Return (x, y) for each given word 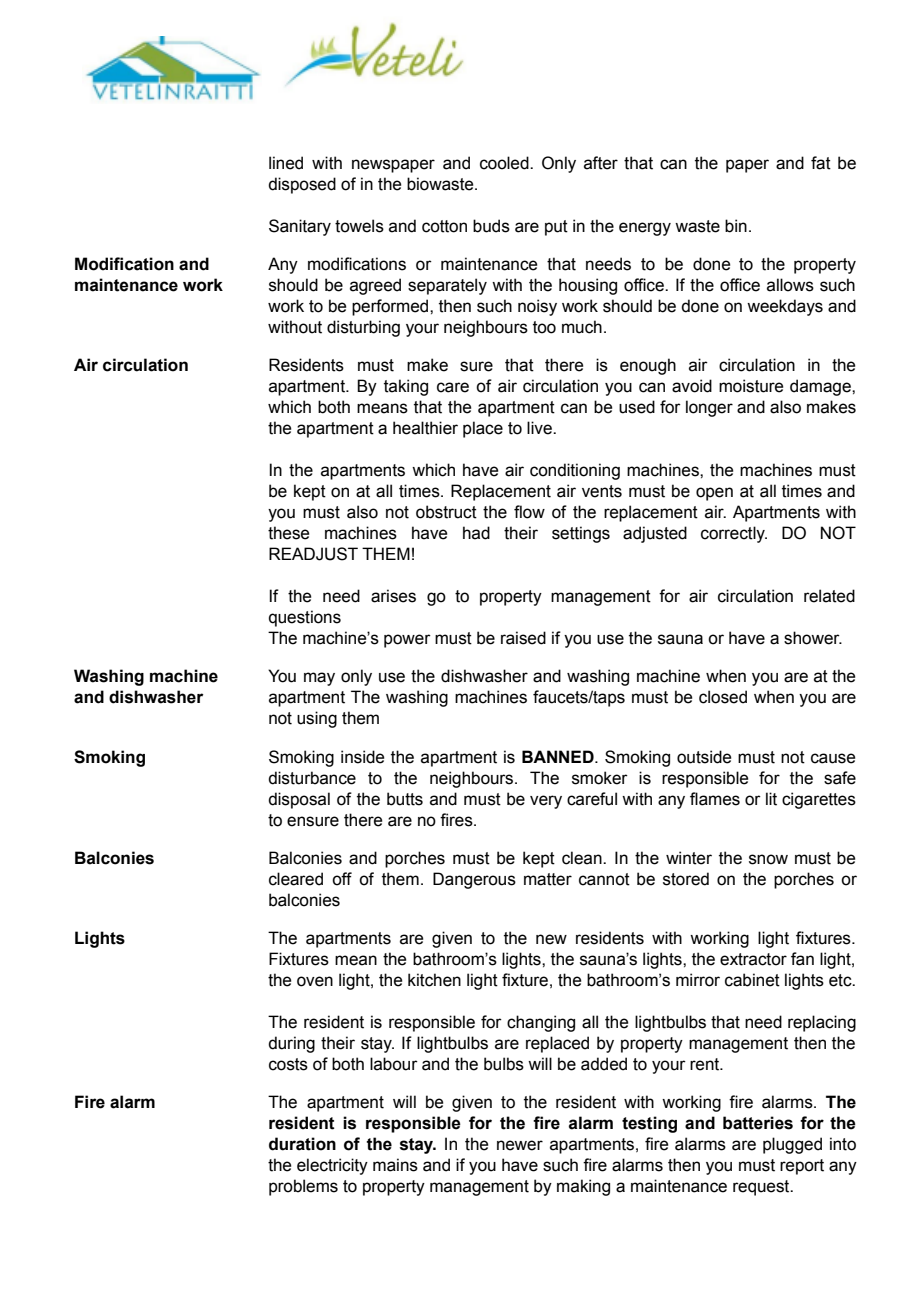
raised (523, 638)
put (556, 228)
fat (821, 163)
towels (359, 226)
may (319, 679)
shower (813, 638)
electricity (332, 1166)
